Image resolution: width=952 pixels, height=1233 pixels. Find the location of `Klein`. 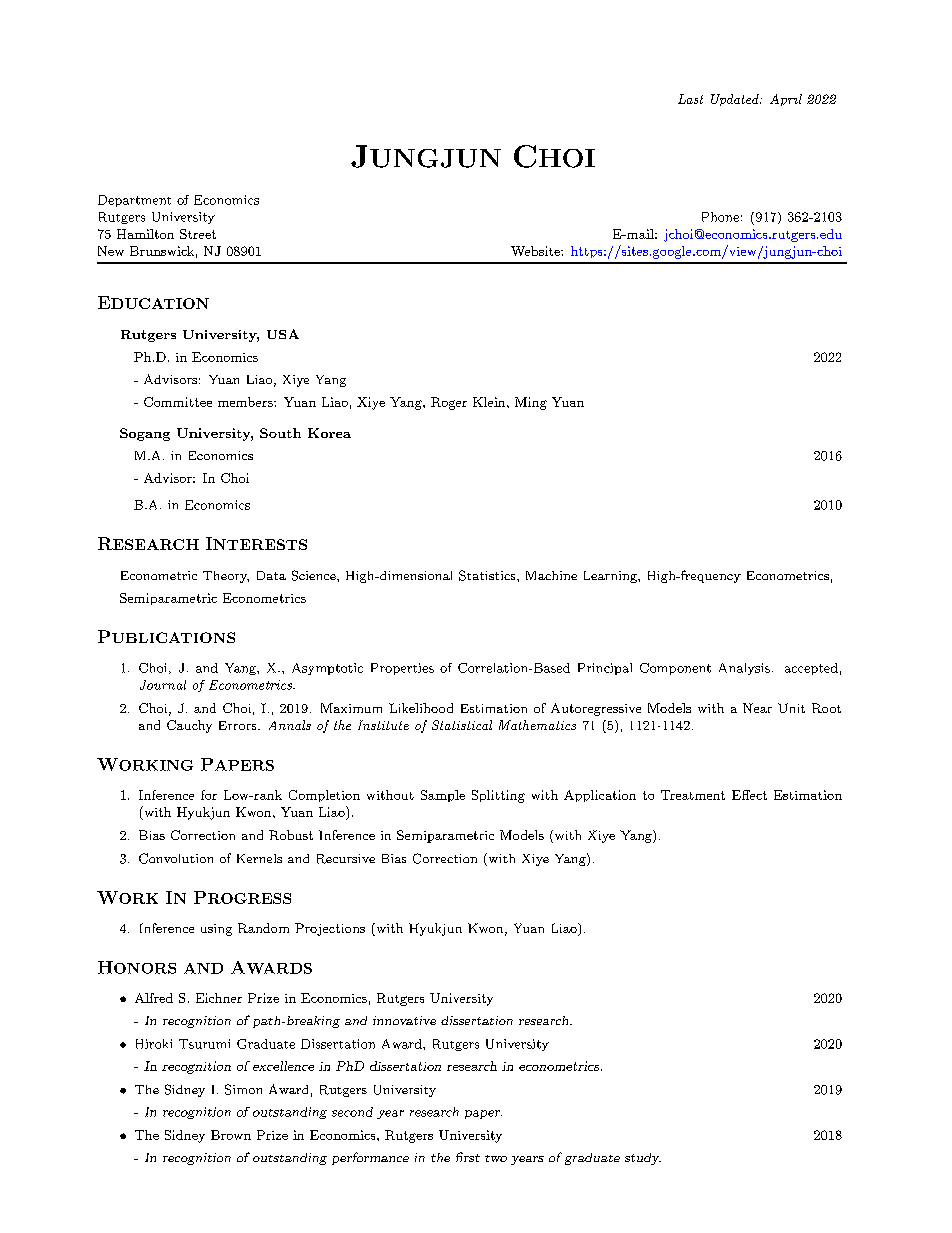

Klein is located at coordinates (490, 402).
